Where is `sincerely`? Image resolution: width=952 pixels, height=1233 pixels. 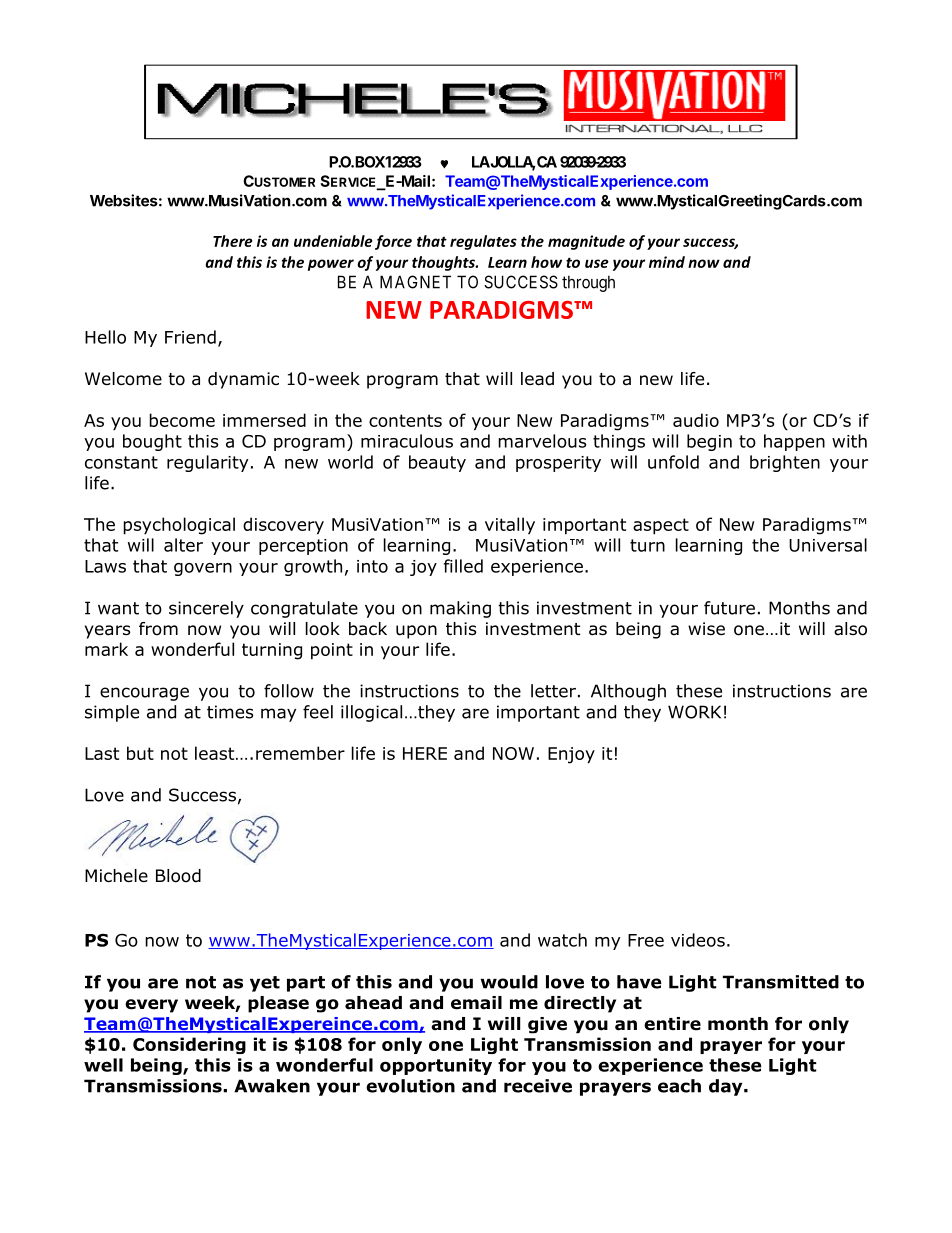 sincerely is located at coordinates (206, 609).
